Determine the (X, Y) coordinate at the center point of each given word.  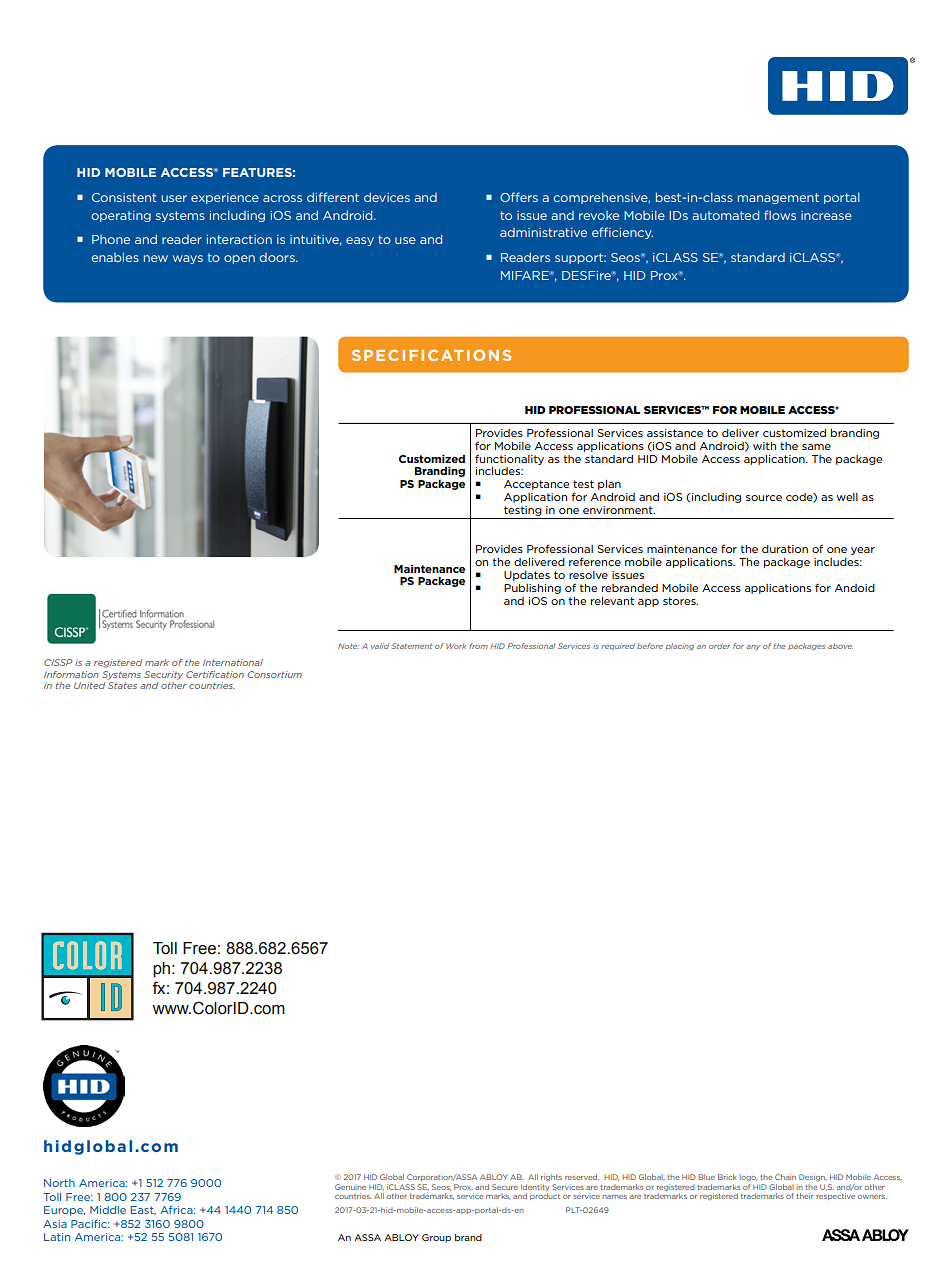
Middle (108, 1210)
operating (121, 216)
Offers (519, 197)
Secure (505, 1187)
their (805, 1196)
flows (780, 215)
